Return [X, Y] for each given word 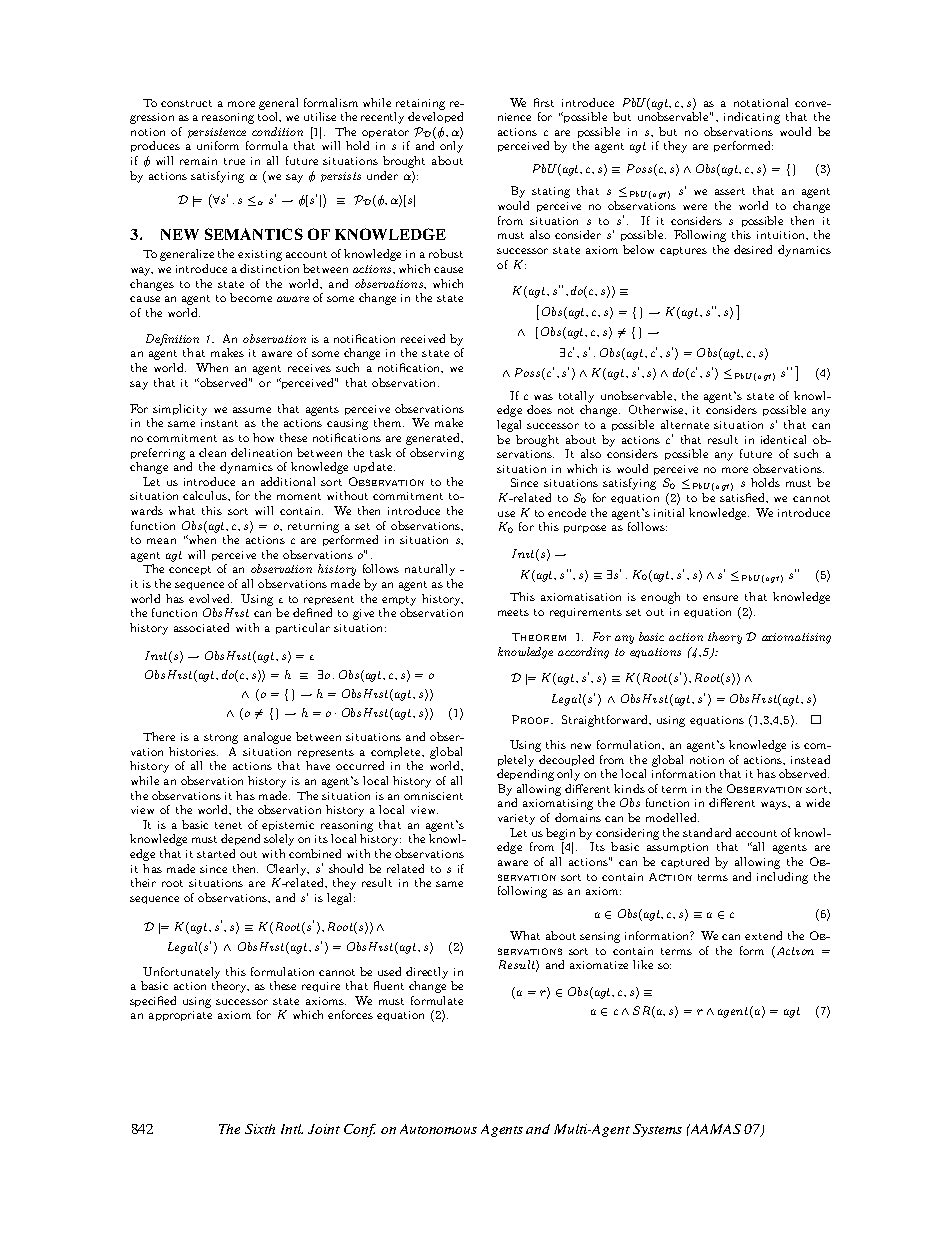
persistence [217, 133]
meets [513, 612]
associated [201, 627]
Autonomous [438, 1129]
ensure [720, 598]
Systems [657, 1130]
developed [435, 117]
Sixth [260, 1129]
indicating [752, 118]
